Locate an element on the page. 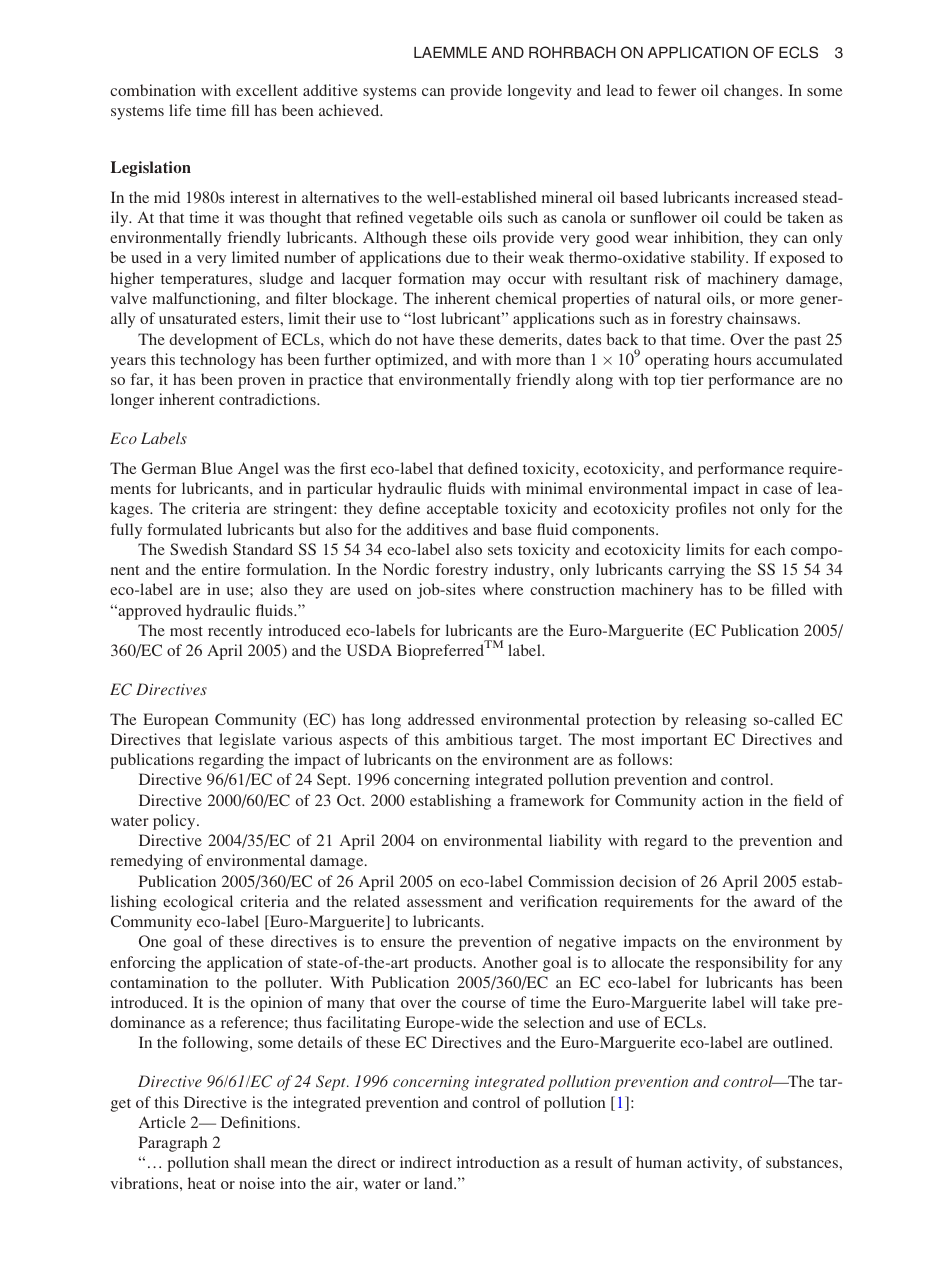 Image resolution: width=952 pixels, height=1261 pixels. Paragraph is located at coordinates (173, 1144).
